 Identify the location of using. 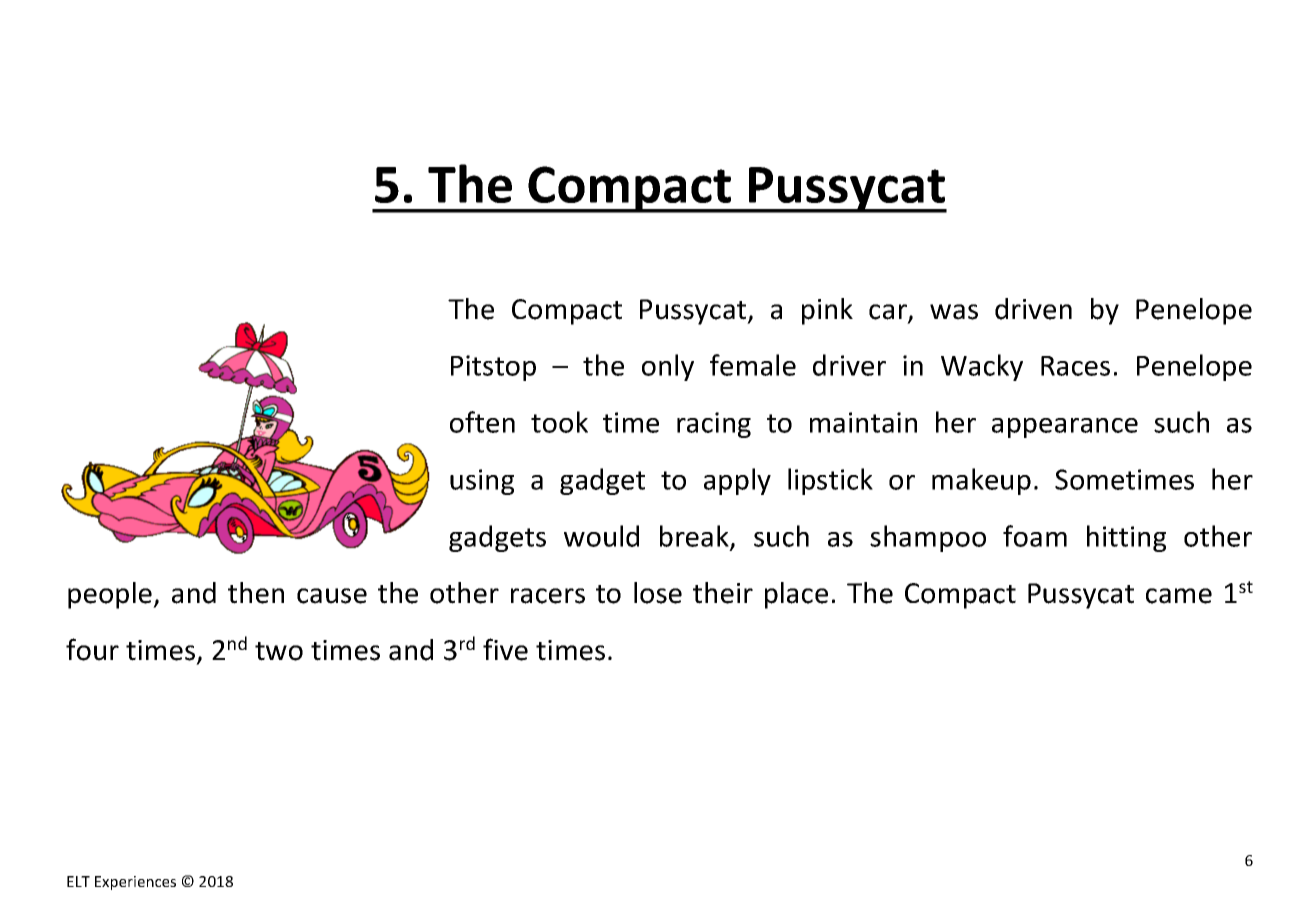
(482, 482).
